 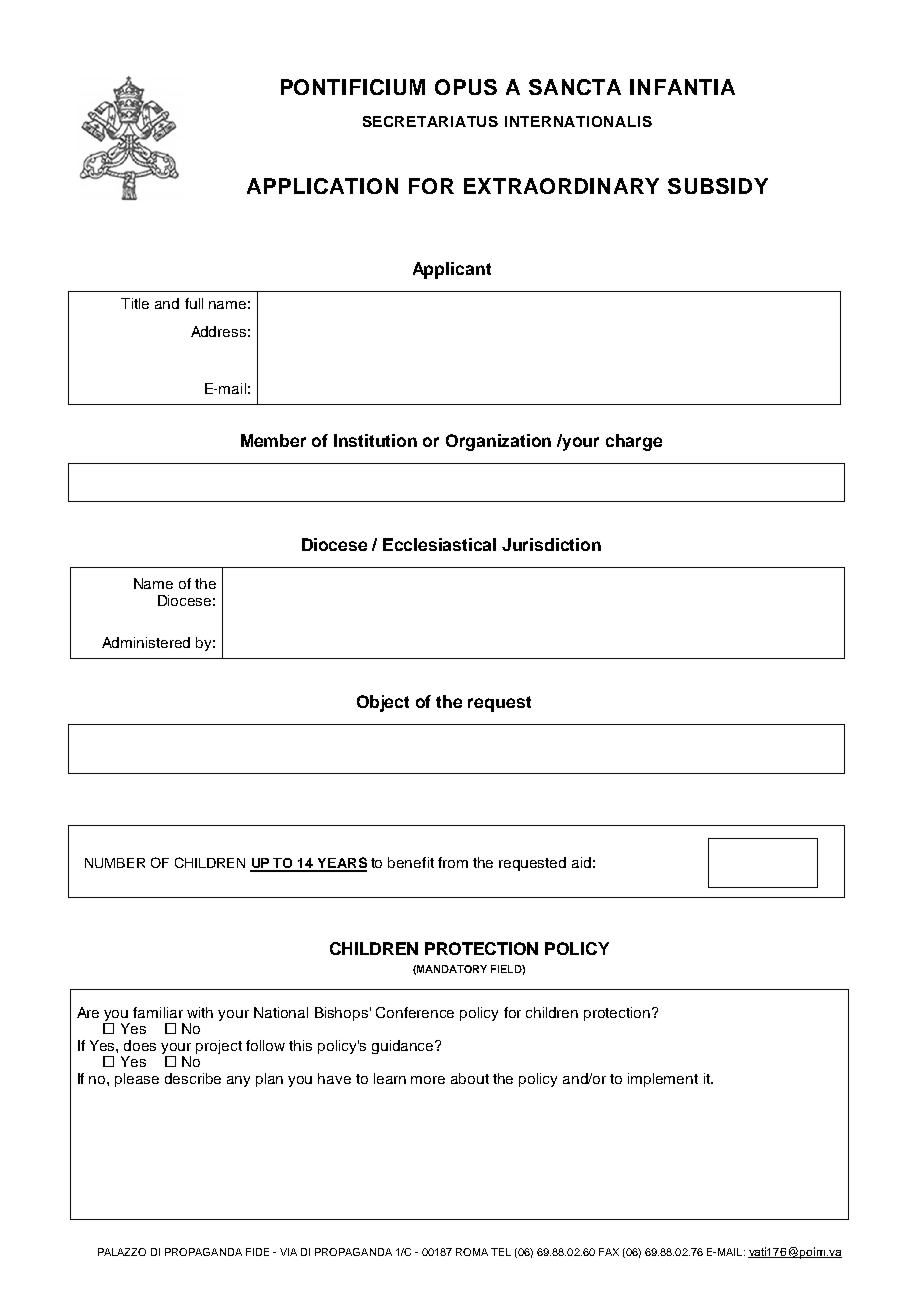 What do you see at coordinates (257, 1252) in the image?
I see `FIDE` at bounding box center [257, 1252].
